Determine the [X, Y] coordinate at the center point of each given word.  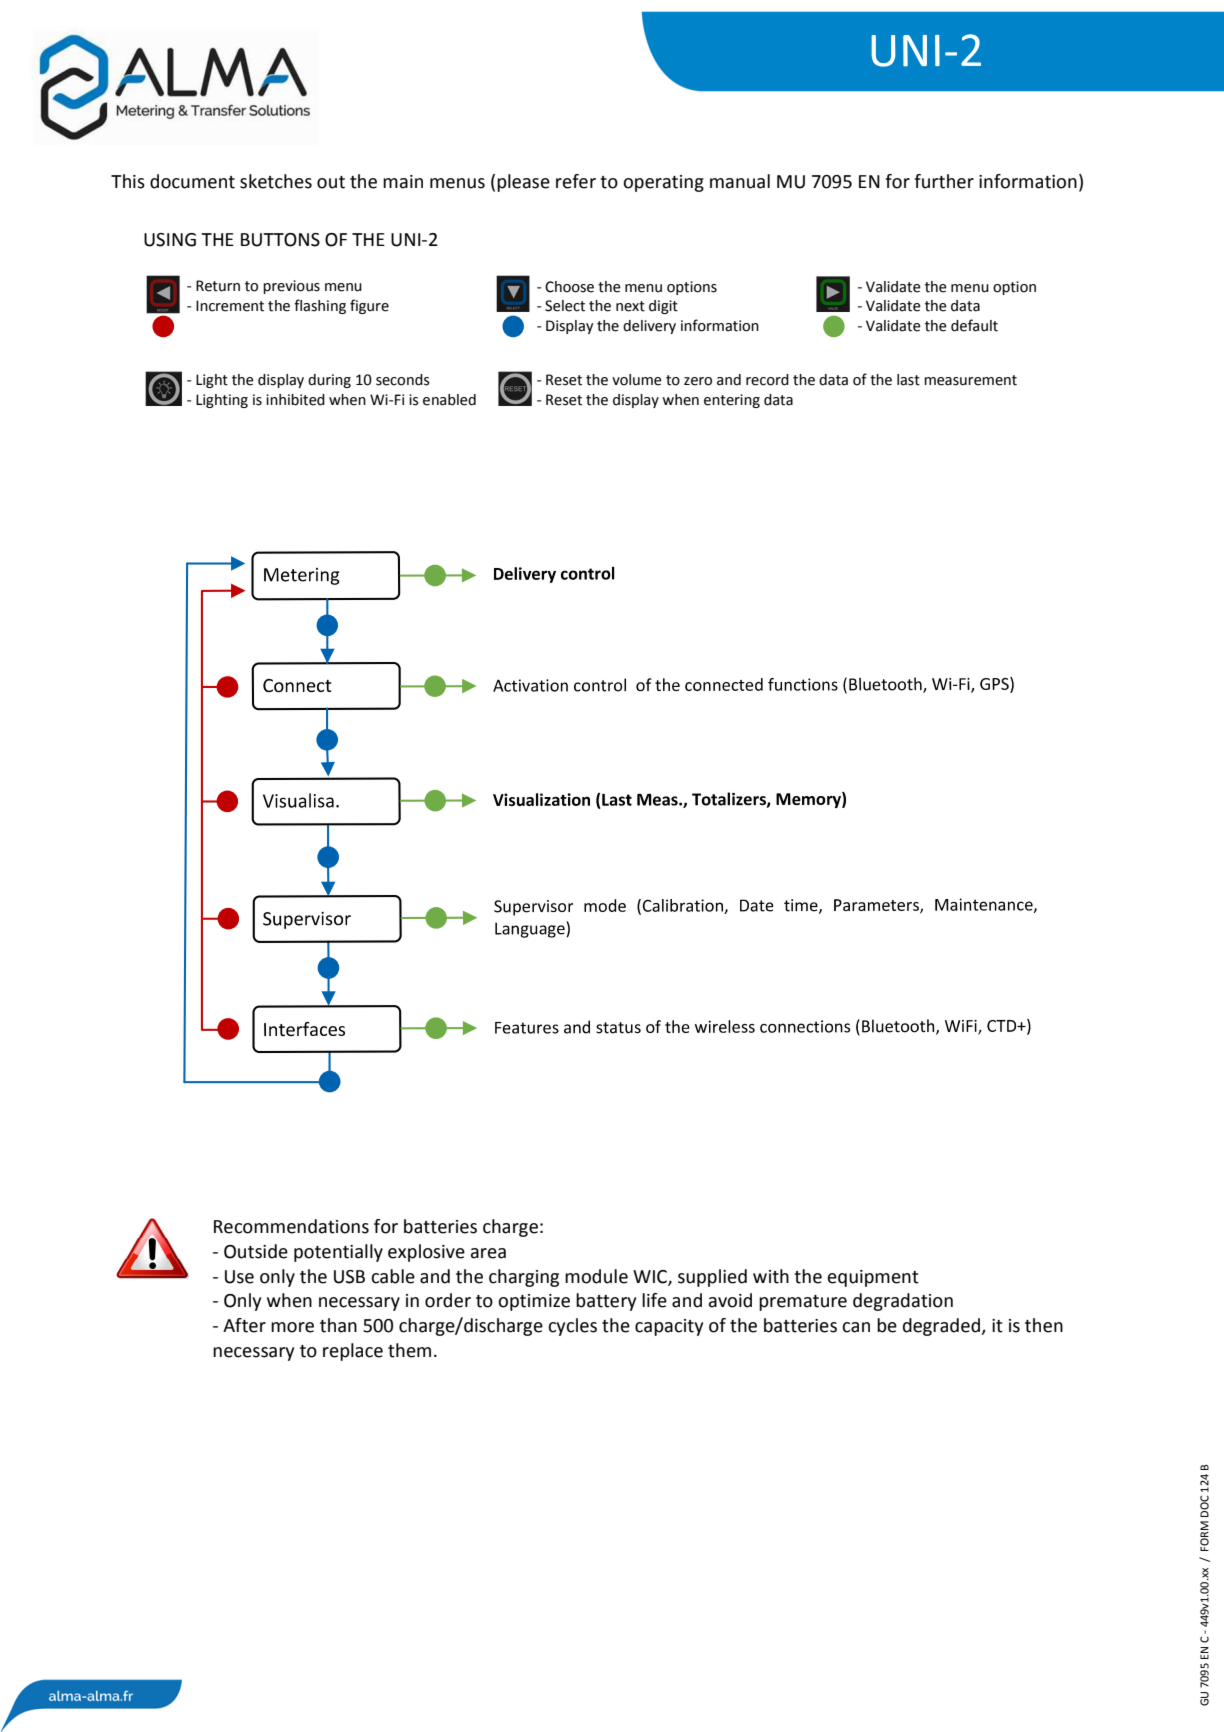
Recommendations [291, 1226]
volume [637, 380]
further [944, 181]
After [244, 1325]
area [488, 1253]
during [329, 381]
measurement [970, 380]
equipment [873, 1278]
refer [576, 181]
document [192, 181]
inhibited [295, 400]
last [908, 380]
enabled [449, 400]
